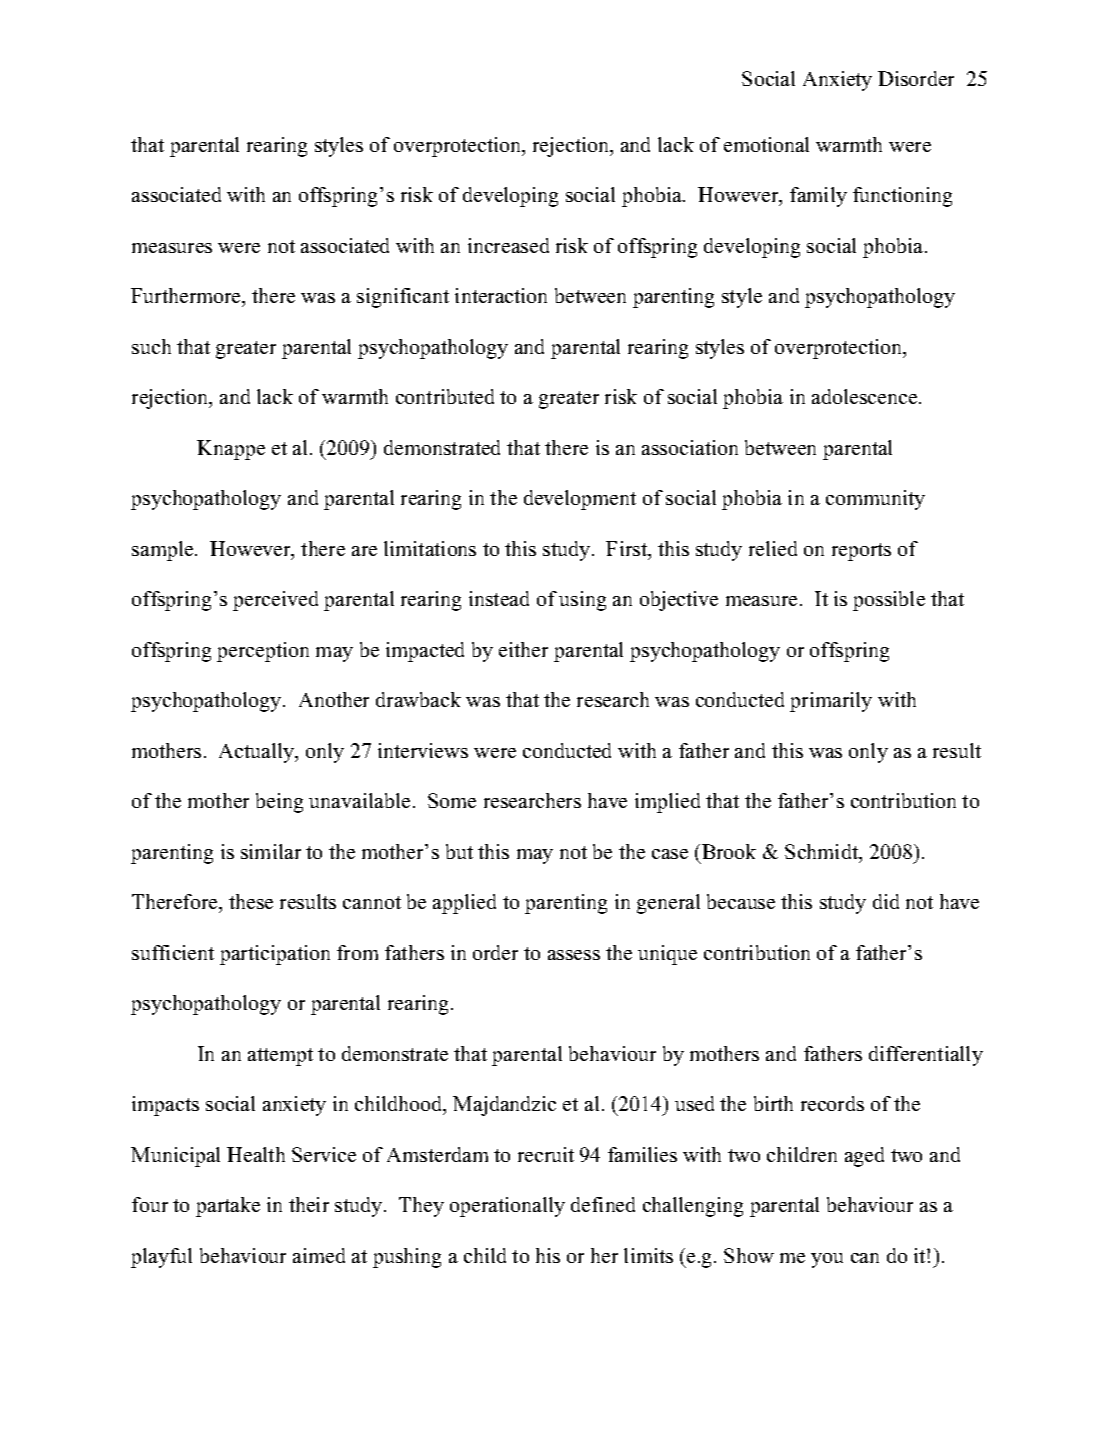 This image has height=1449, width=1120. What do you see at coordinates (823, 853) in the image?
I see `Schmidt` at bounding box center [823, 853].
